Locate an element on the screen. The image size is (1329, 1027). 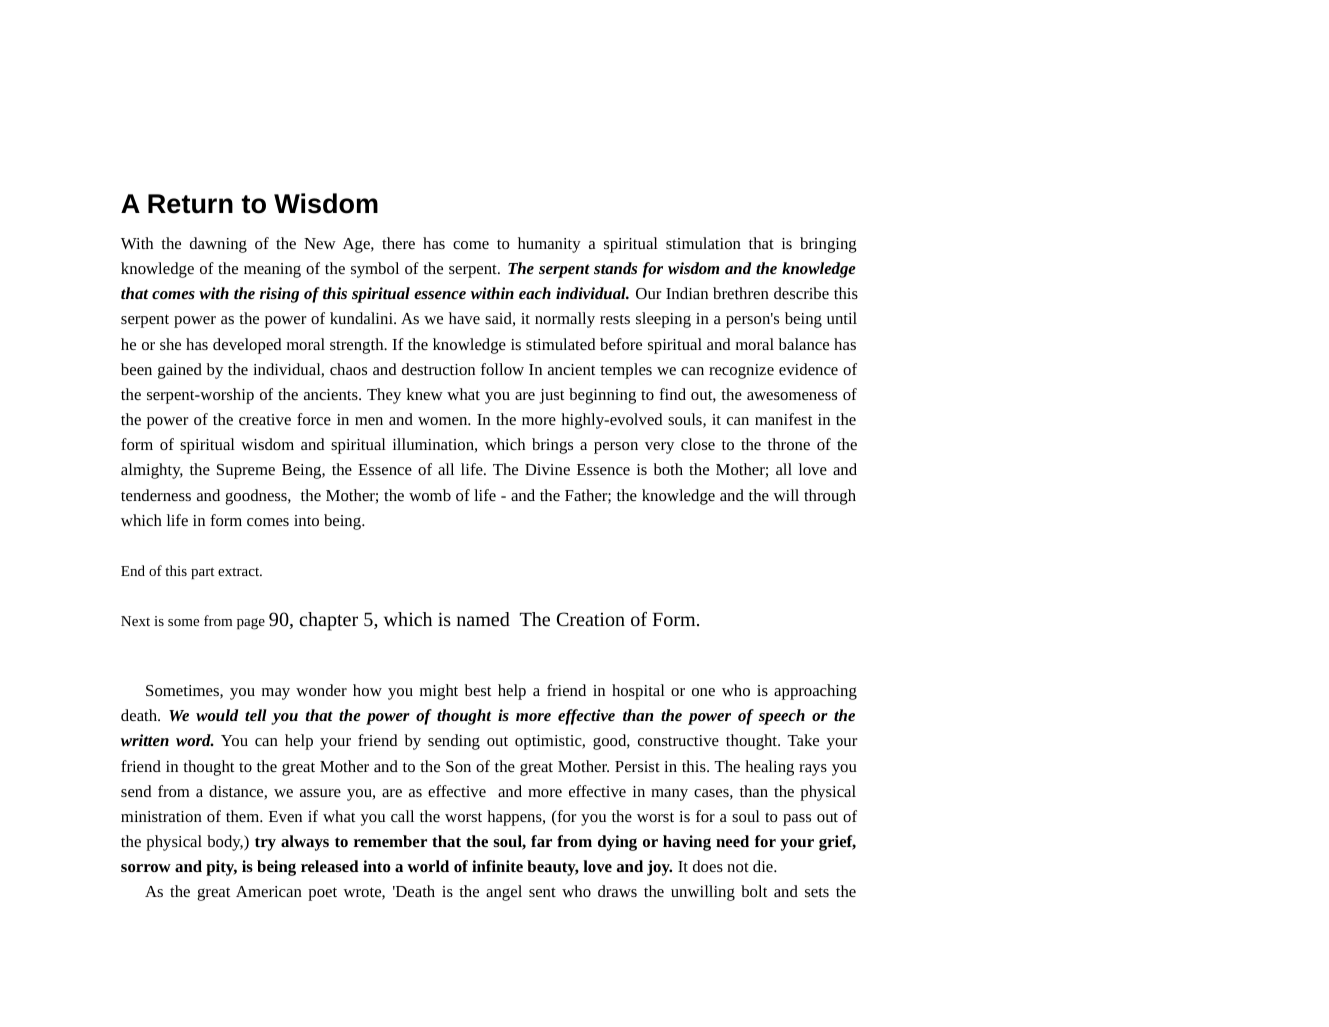
die is located at coordinates (764, 866).
